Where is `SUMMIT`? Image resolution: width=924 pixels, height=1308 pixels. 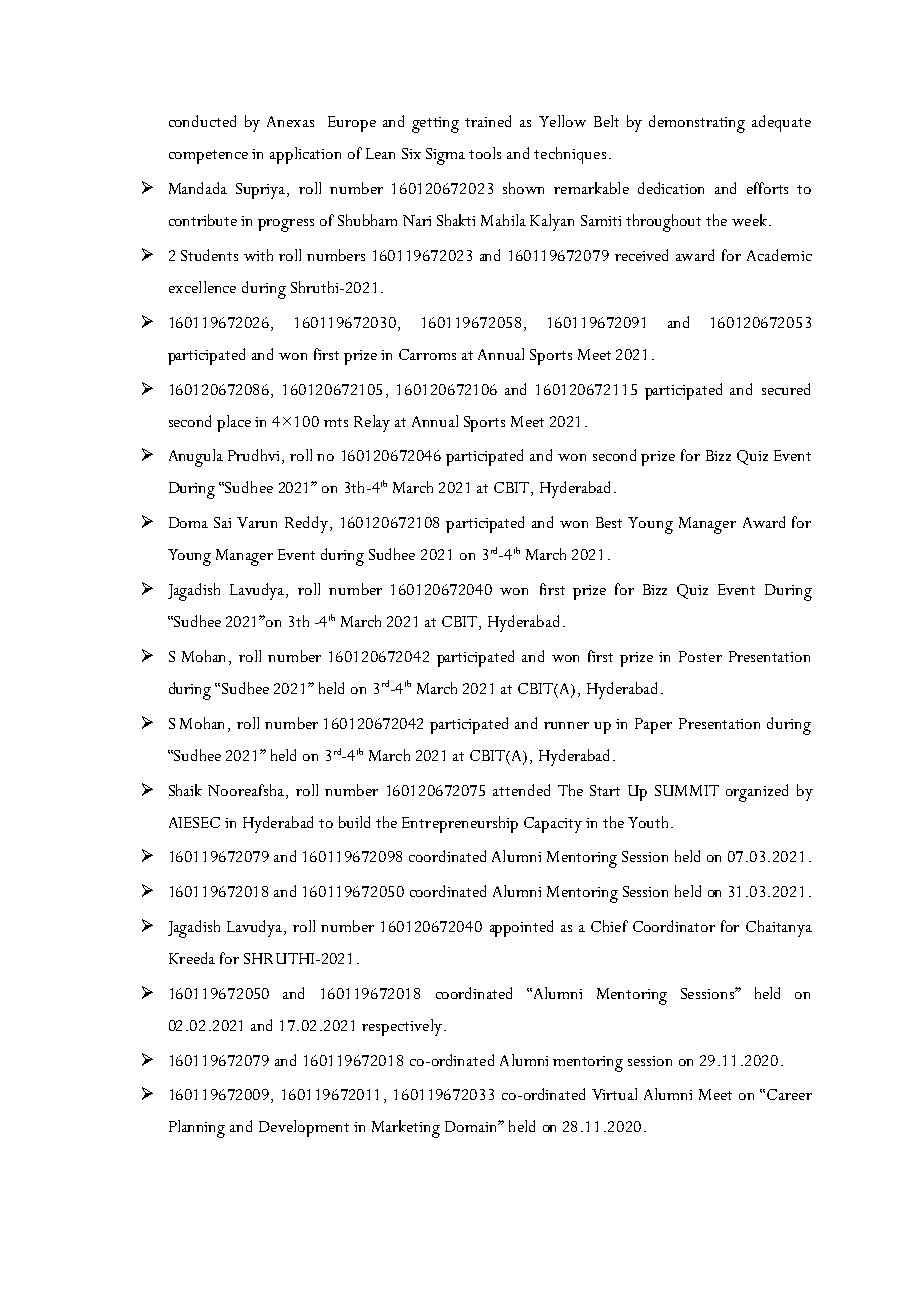 SUMMIT is located at coordinates (687, 790).
